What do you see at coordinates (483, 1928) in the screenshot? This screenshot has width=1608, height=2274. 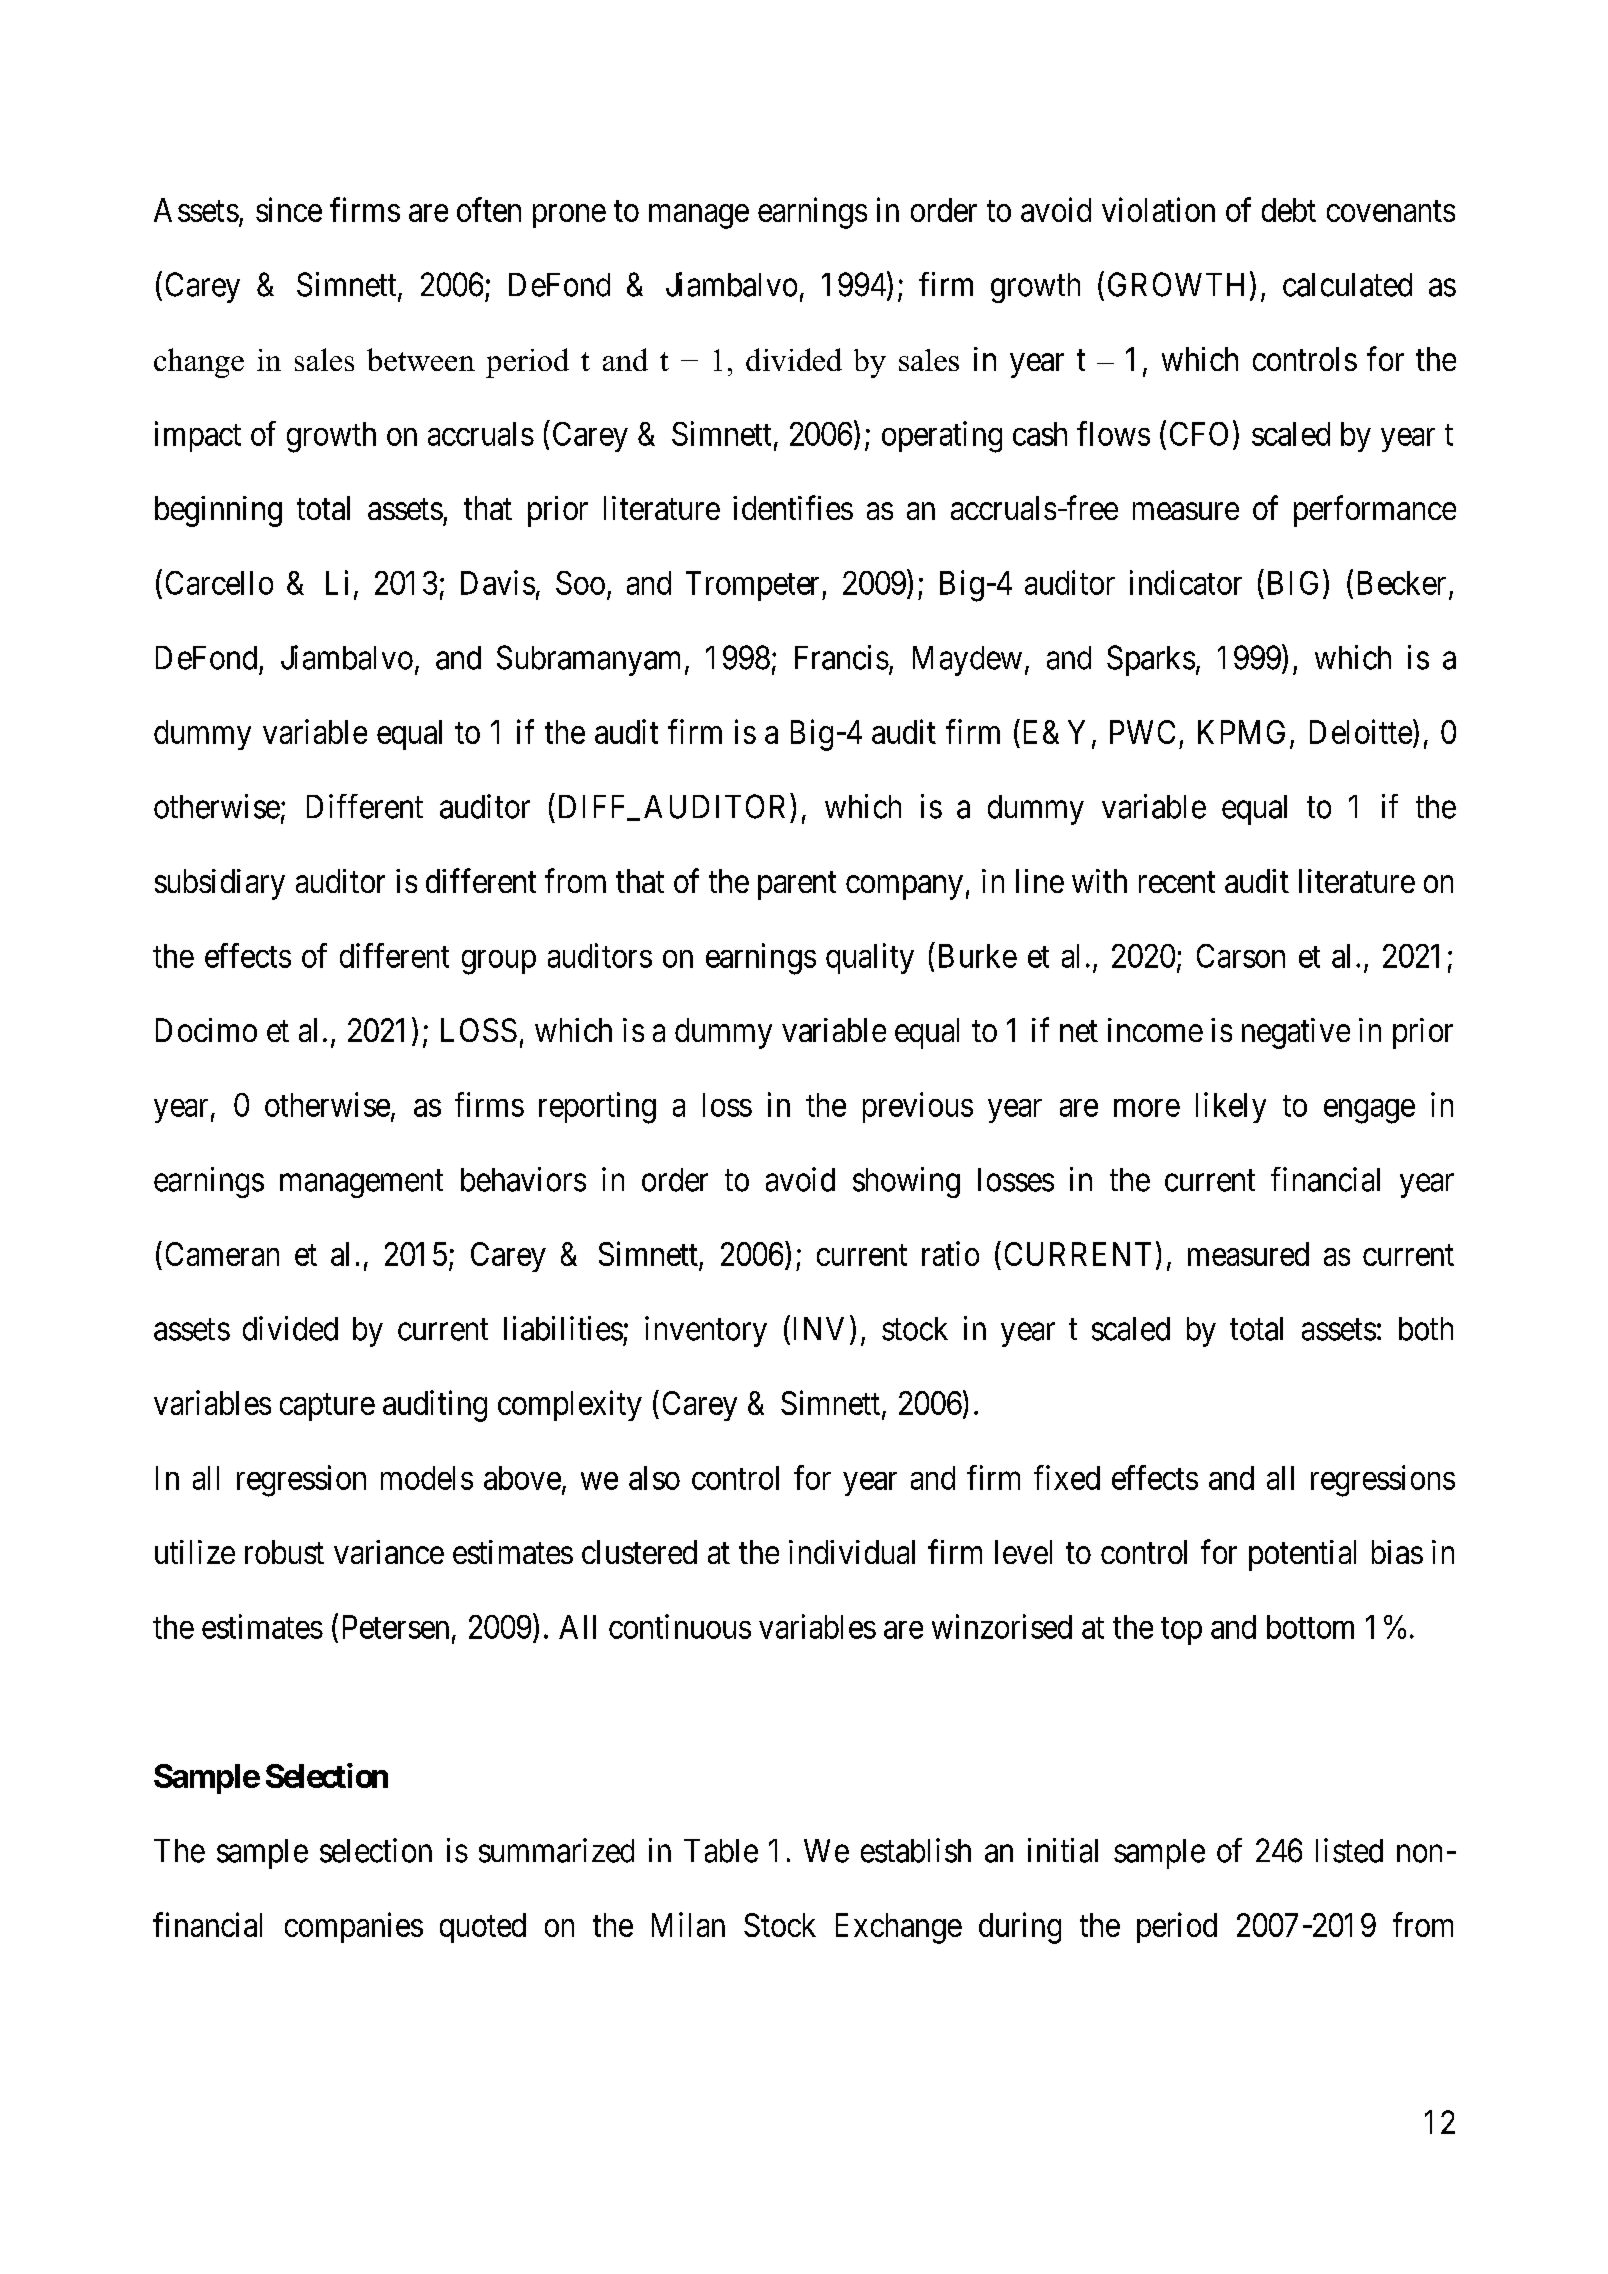 I see `quoted` at bounding box center [483, 1928].
